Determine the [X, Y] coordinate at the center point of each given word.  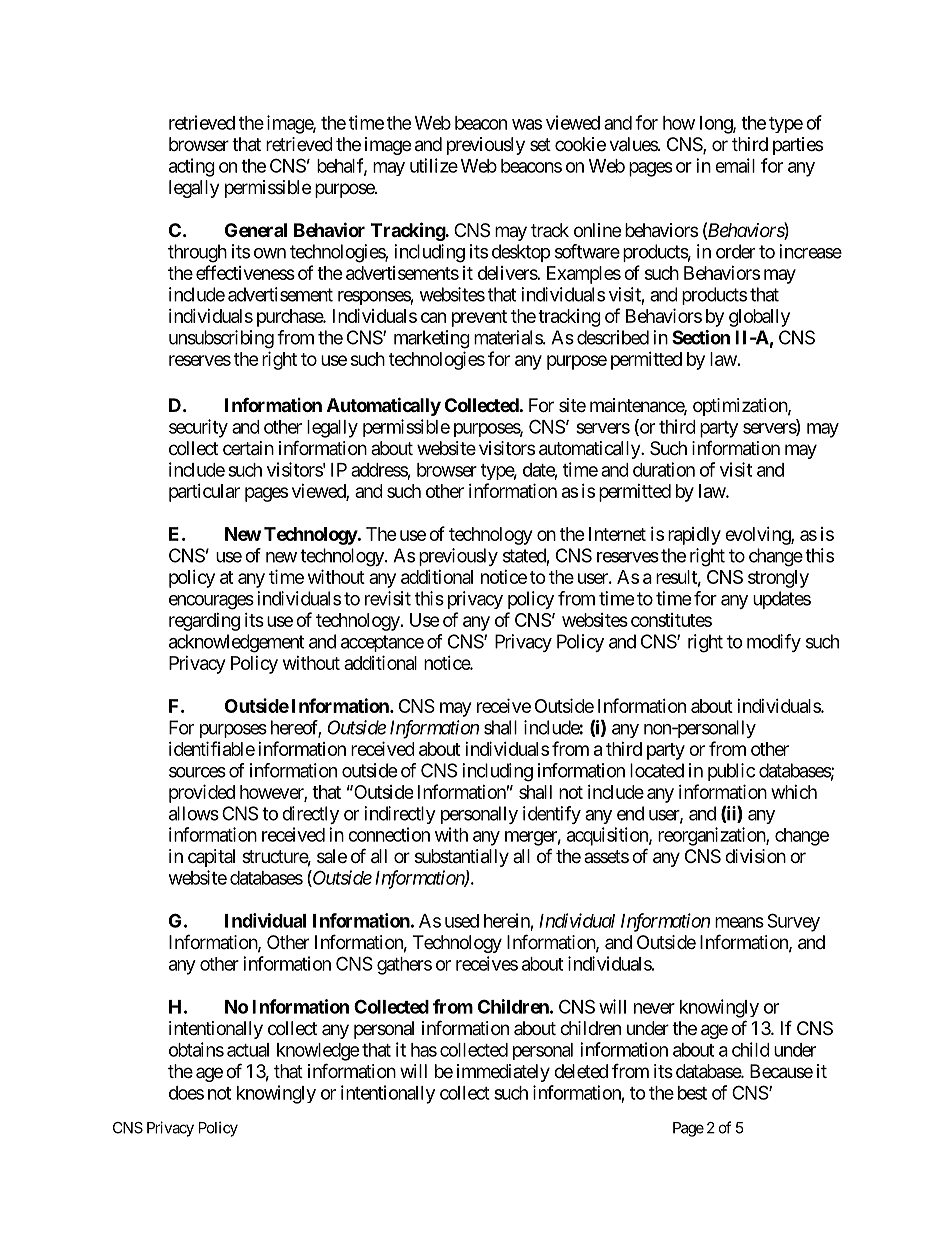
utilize [434, 165]
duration [664, 469]
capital [211, 858]
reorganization [712, 836]
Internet [617, 534]
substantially [462, 858]
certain [248, 448]
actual [248, 1050]
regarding [204, 622]
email [735, 165]
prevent [479, 318]
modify [774, 643]
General [256, 230]
